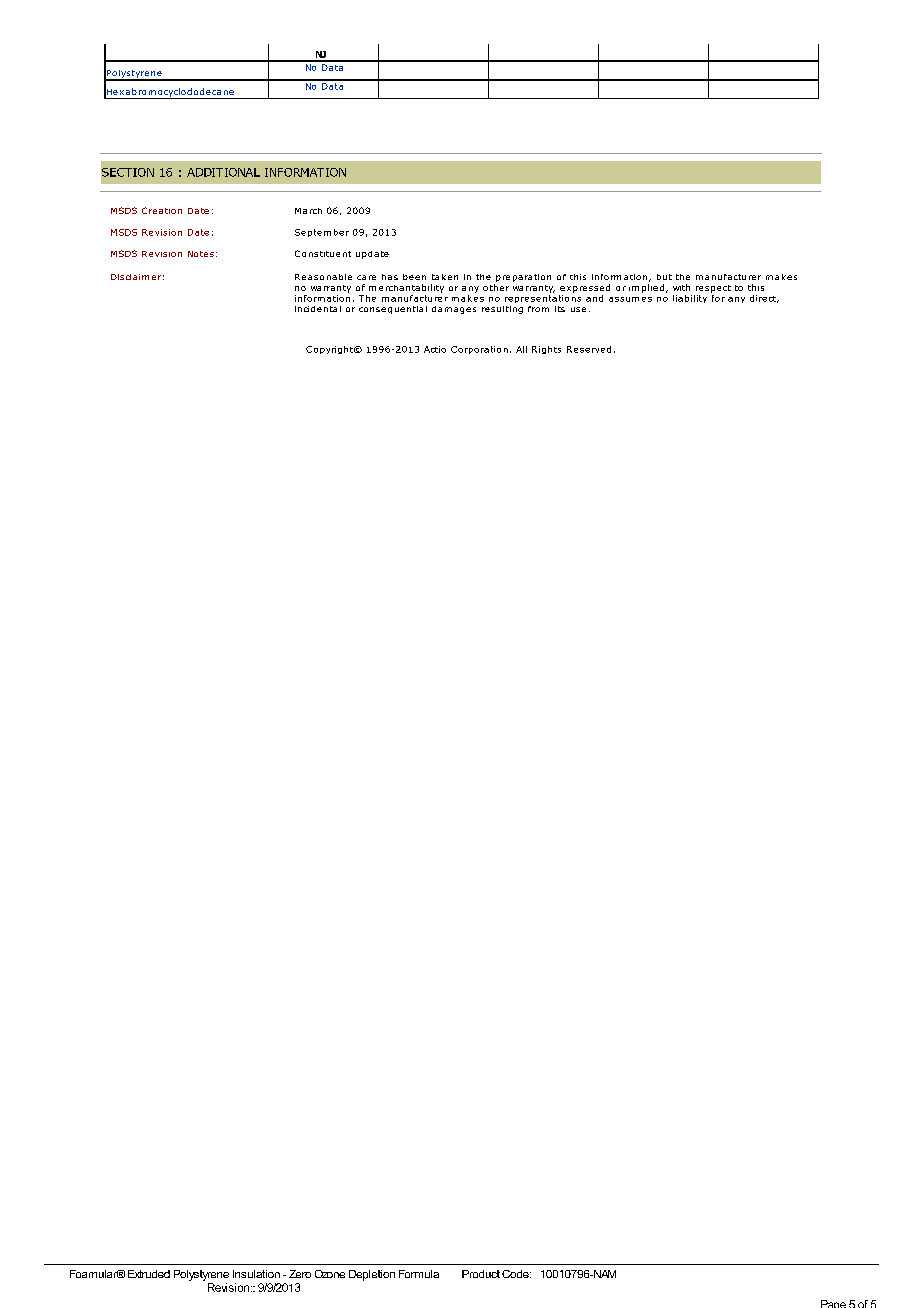 Image resolution: width=924 pixels, height=1308 pixels. Describe the element at coordinates (414, 277) in the page. I see `been` at that location.
